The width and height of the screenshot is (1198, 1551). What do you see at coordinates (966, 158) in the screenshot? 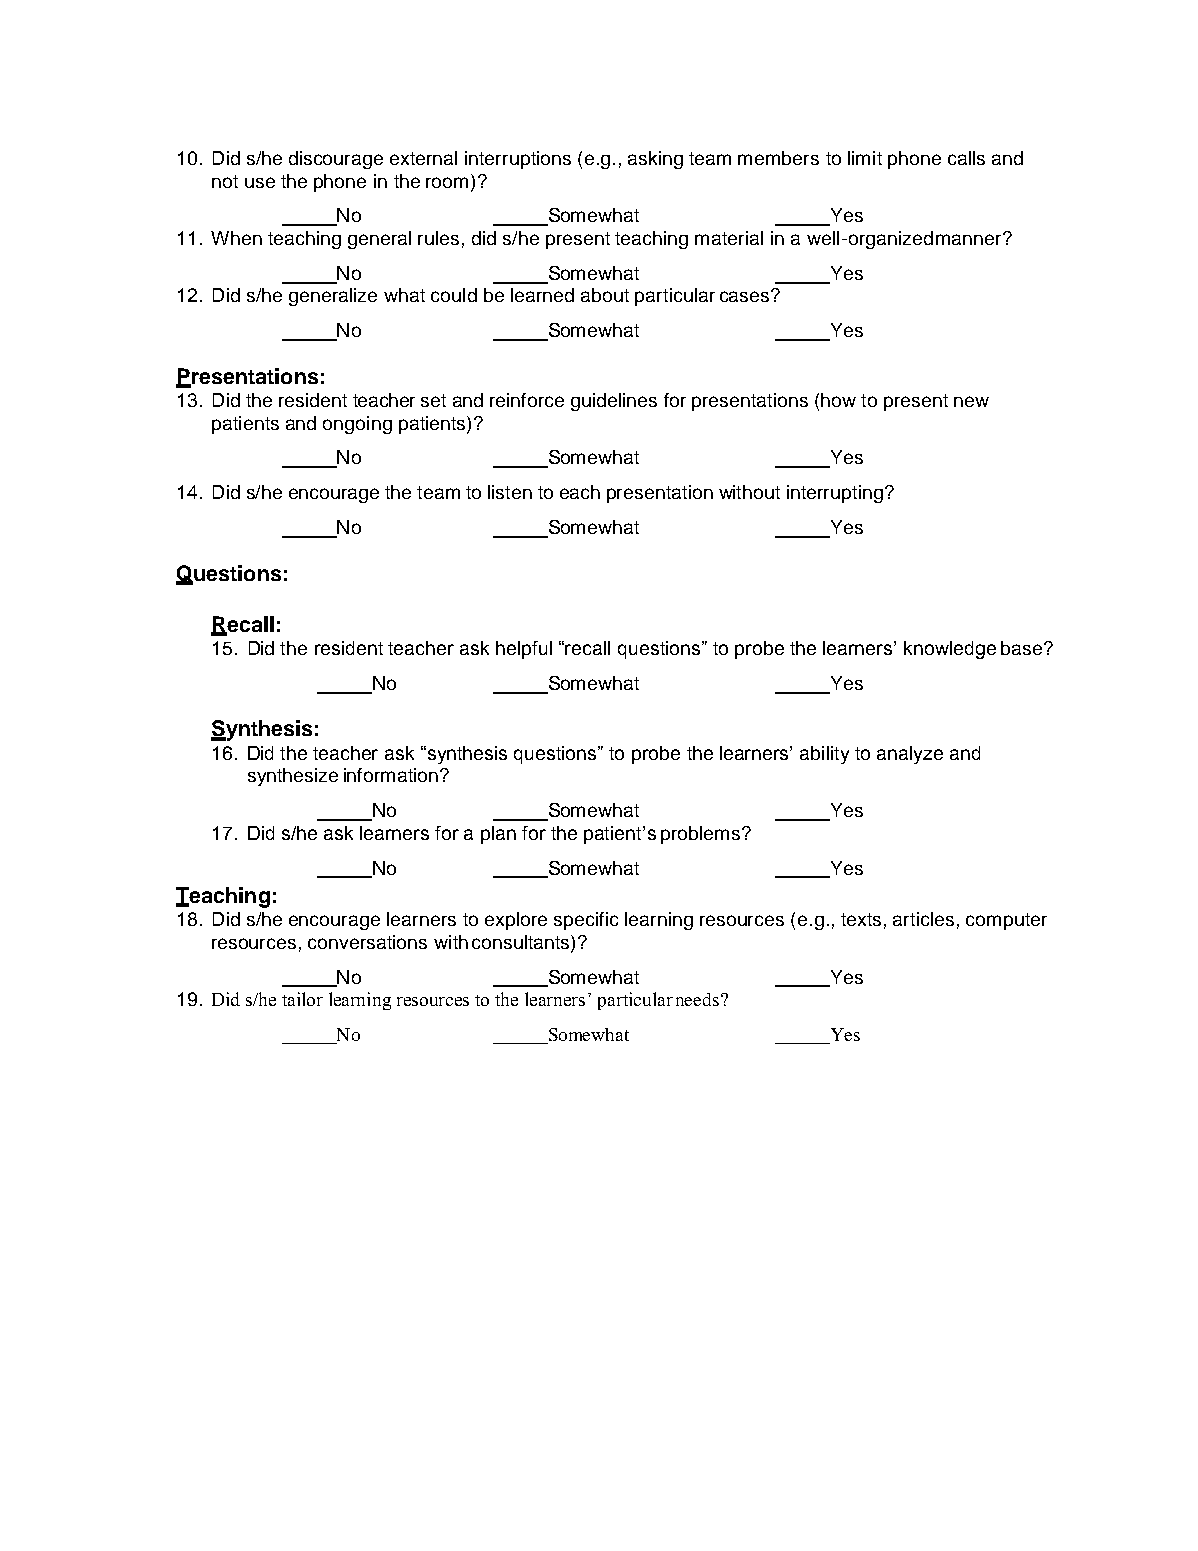
I see `calls` at bounding box center [966, 158].
